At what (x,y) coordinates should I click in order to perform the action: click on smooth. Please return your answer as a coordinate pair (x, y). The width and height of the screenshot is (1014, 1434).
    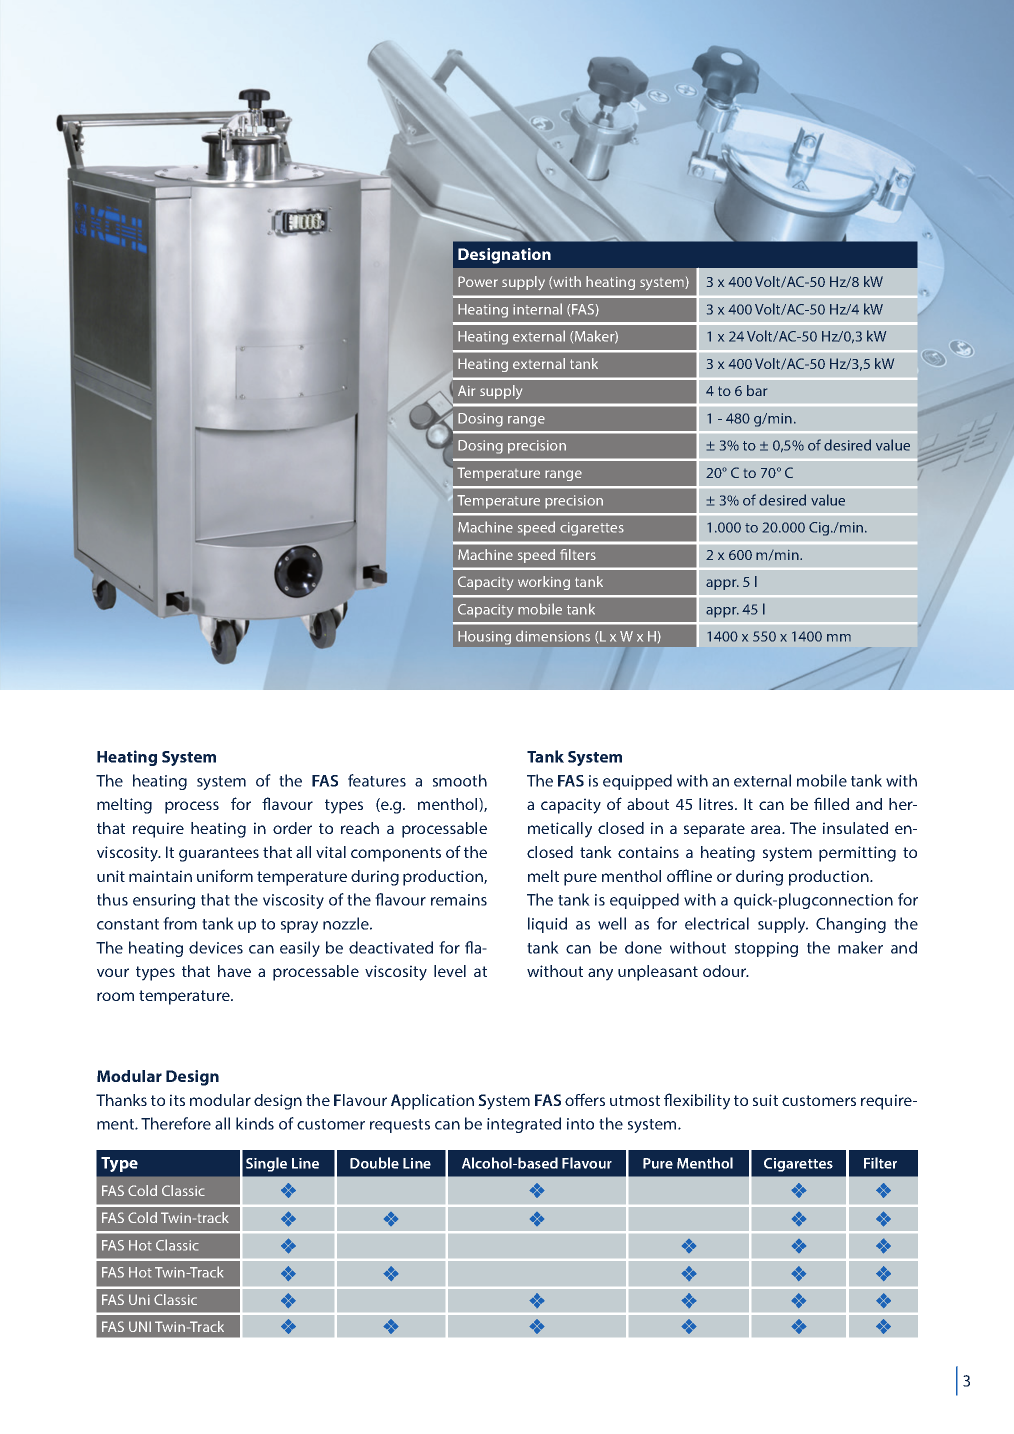
    Looking at the image, I should click on (460, 780).
